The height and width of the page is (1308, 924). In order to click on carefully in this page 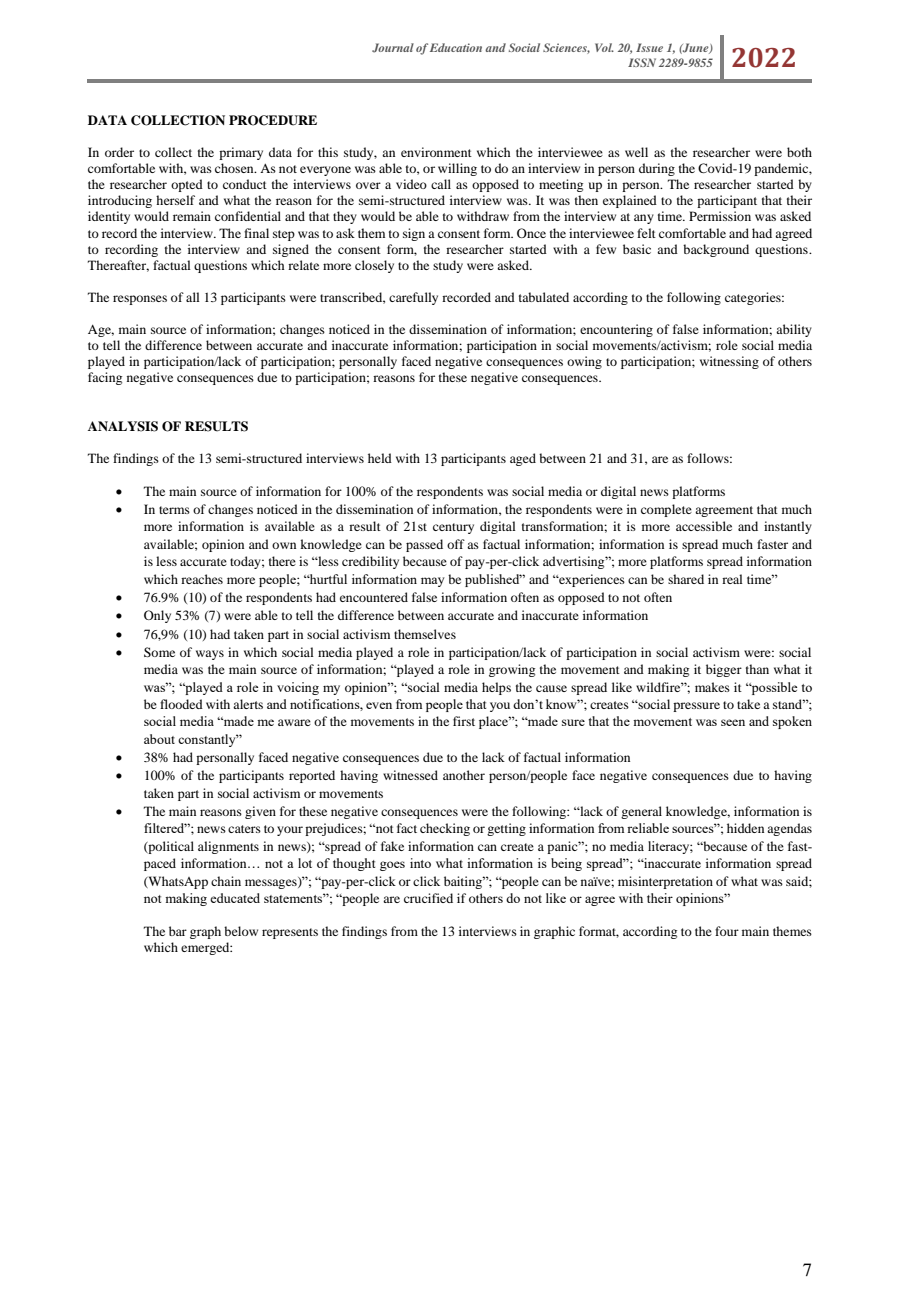, I will do `click(413, 298)`.
